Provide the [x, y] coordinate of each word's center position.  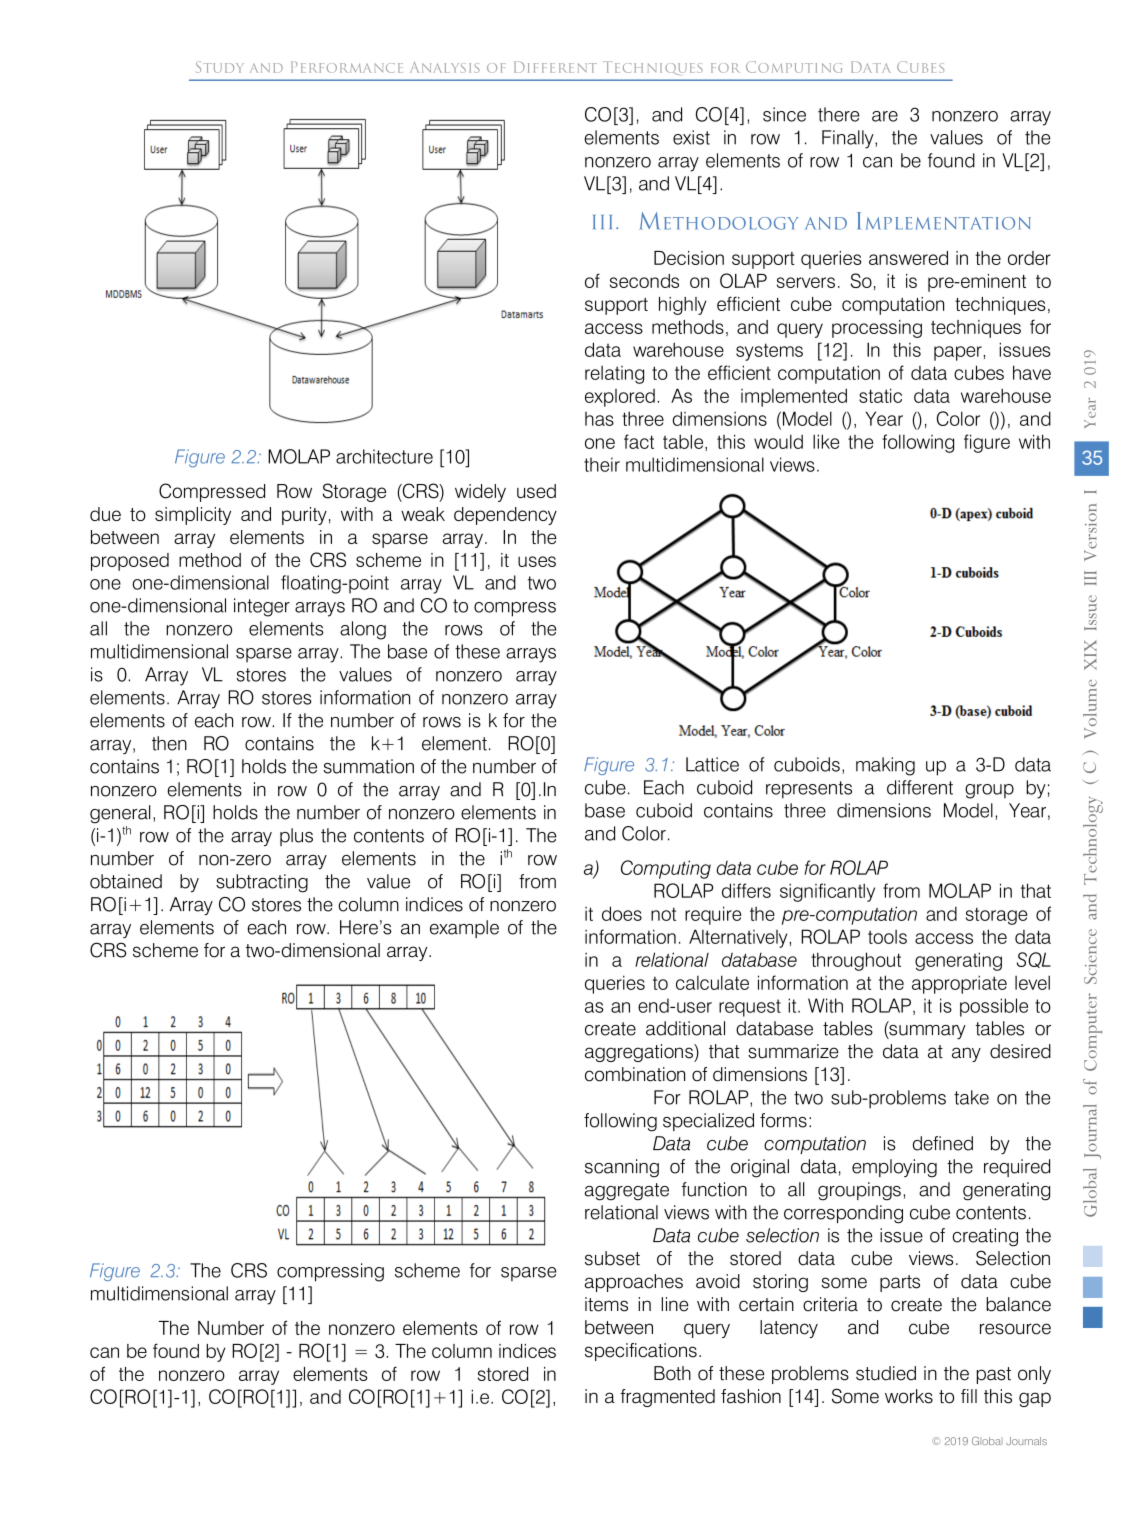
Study [220, 67]
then [169, 743]
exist [691, 137]
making [885, 766]
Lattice [712, 764]
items [606, 1304]
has [599, 419]
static [880, 395]
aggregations [640, 1053]
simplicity [193, 516]
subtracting [262, 883]
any [966, 1054]
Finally [849, 139]
